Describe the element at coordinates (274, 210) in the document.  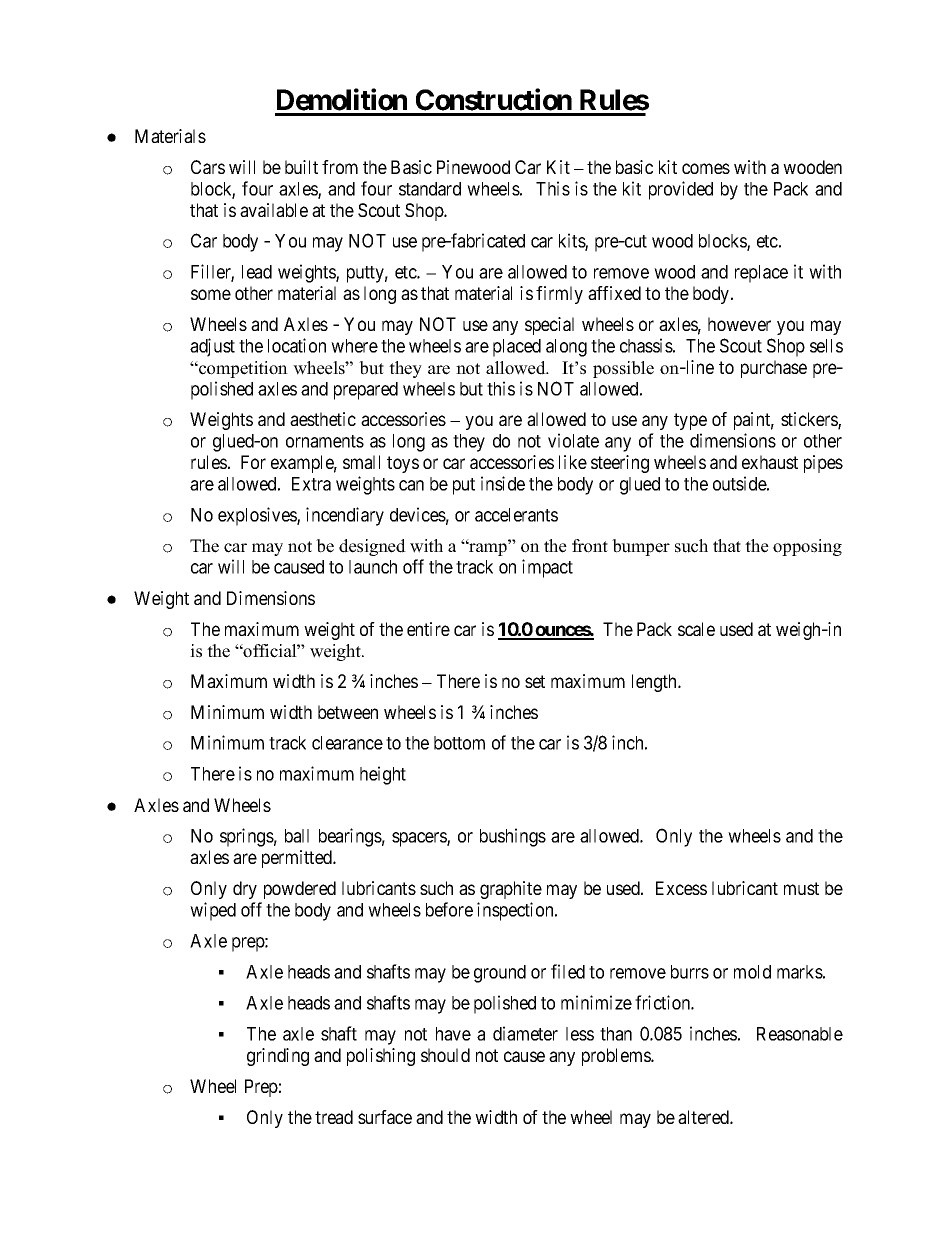
I see `available` at that location.
